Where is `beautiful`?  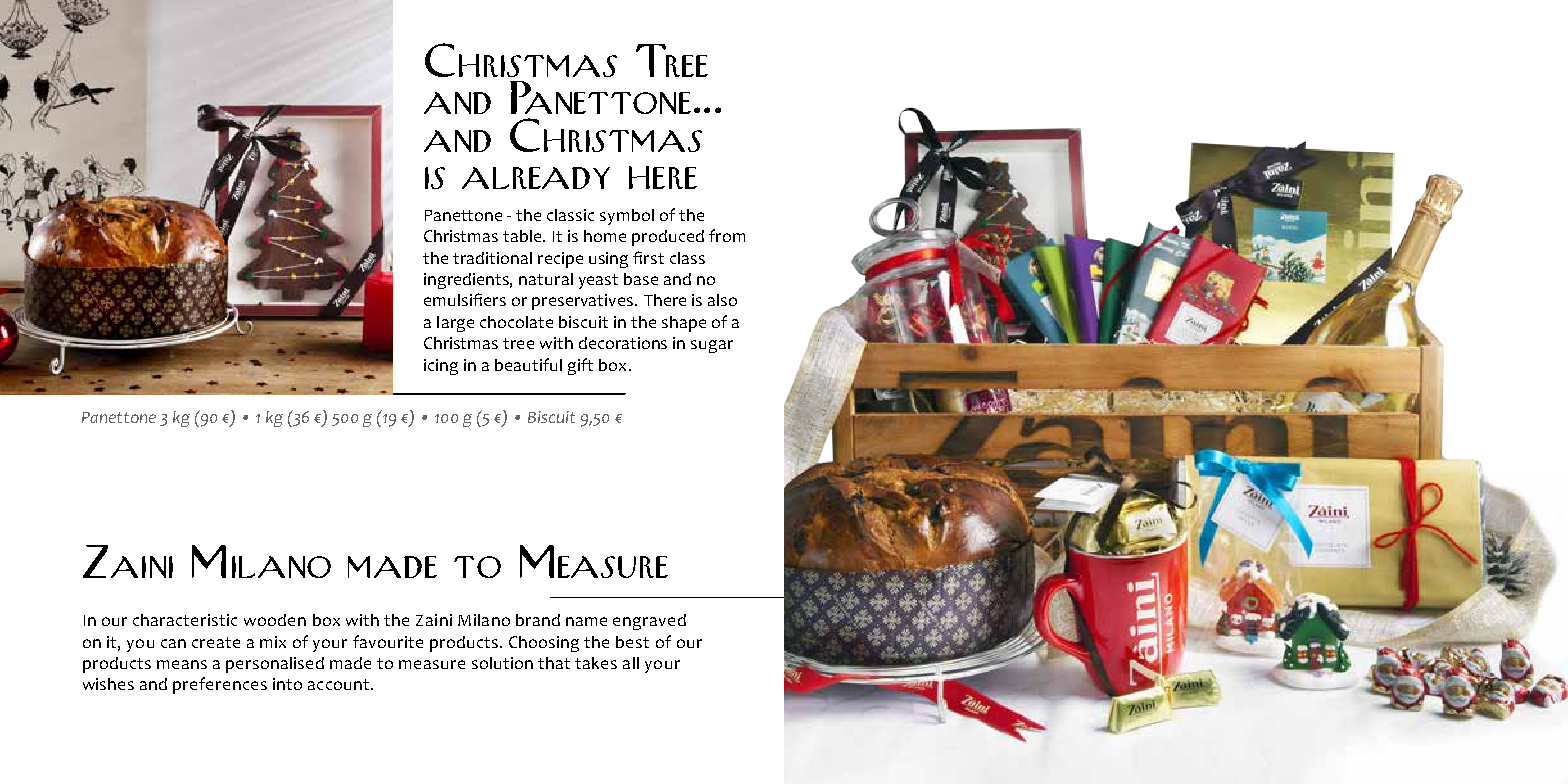
beautiful is located at coordinates (528, 364).
